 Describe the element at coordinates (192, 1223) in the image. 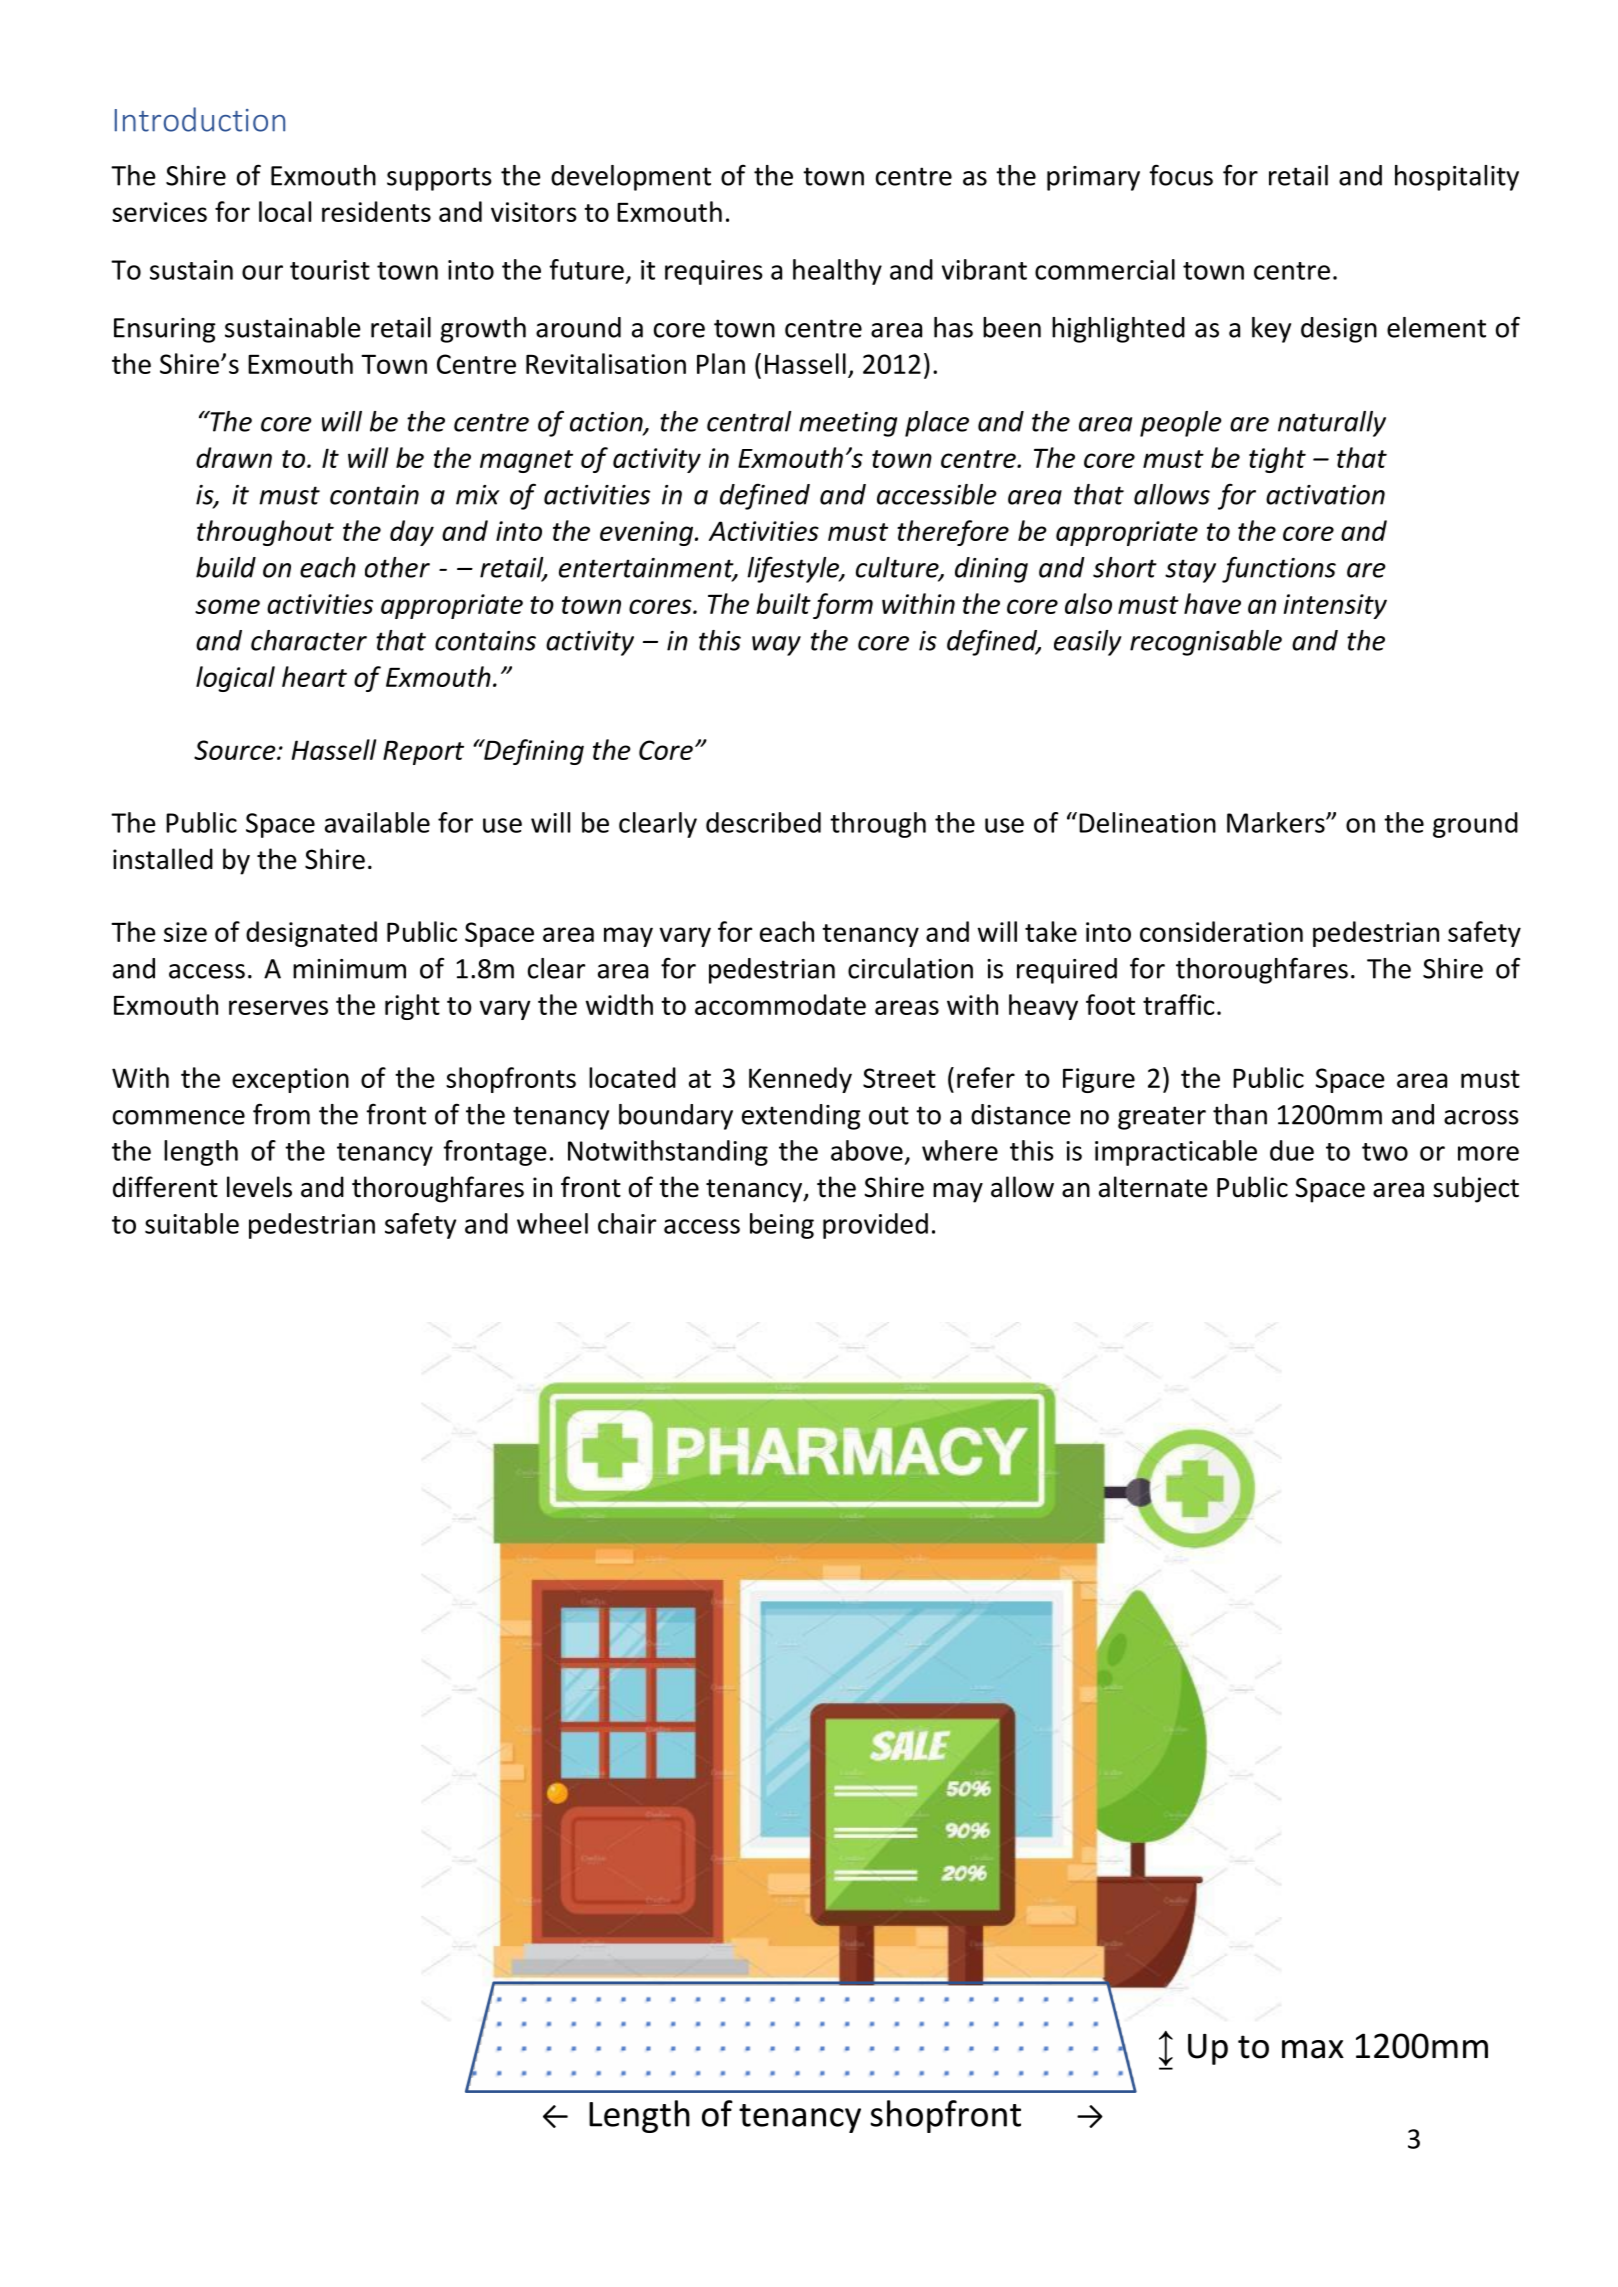

I see `suitable` at that location.
